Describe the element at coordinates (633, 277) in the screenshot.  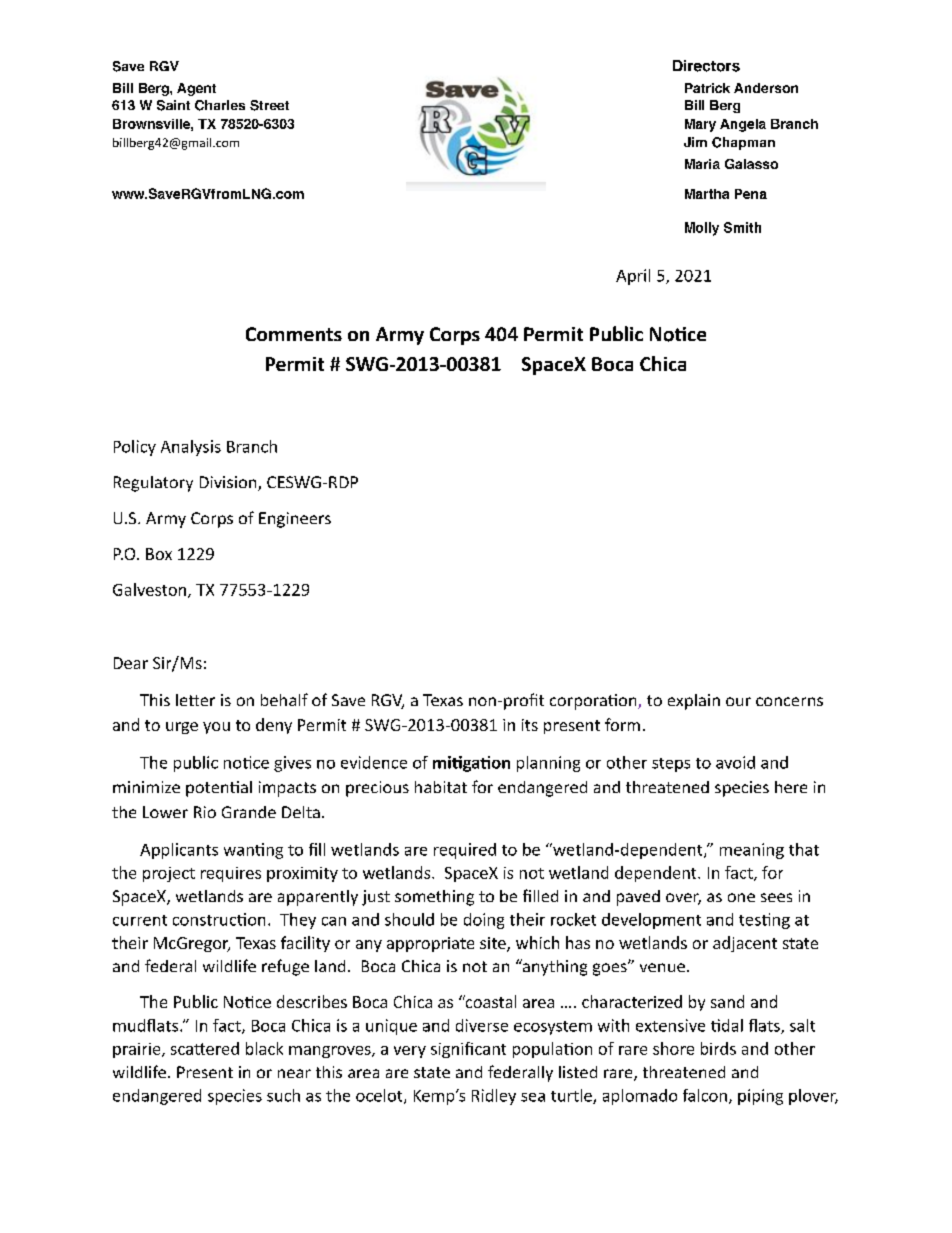
I see `April` at that location.
